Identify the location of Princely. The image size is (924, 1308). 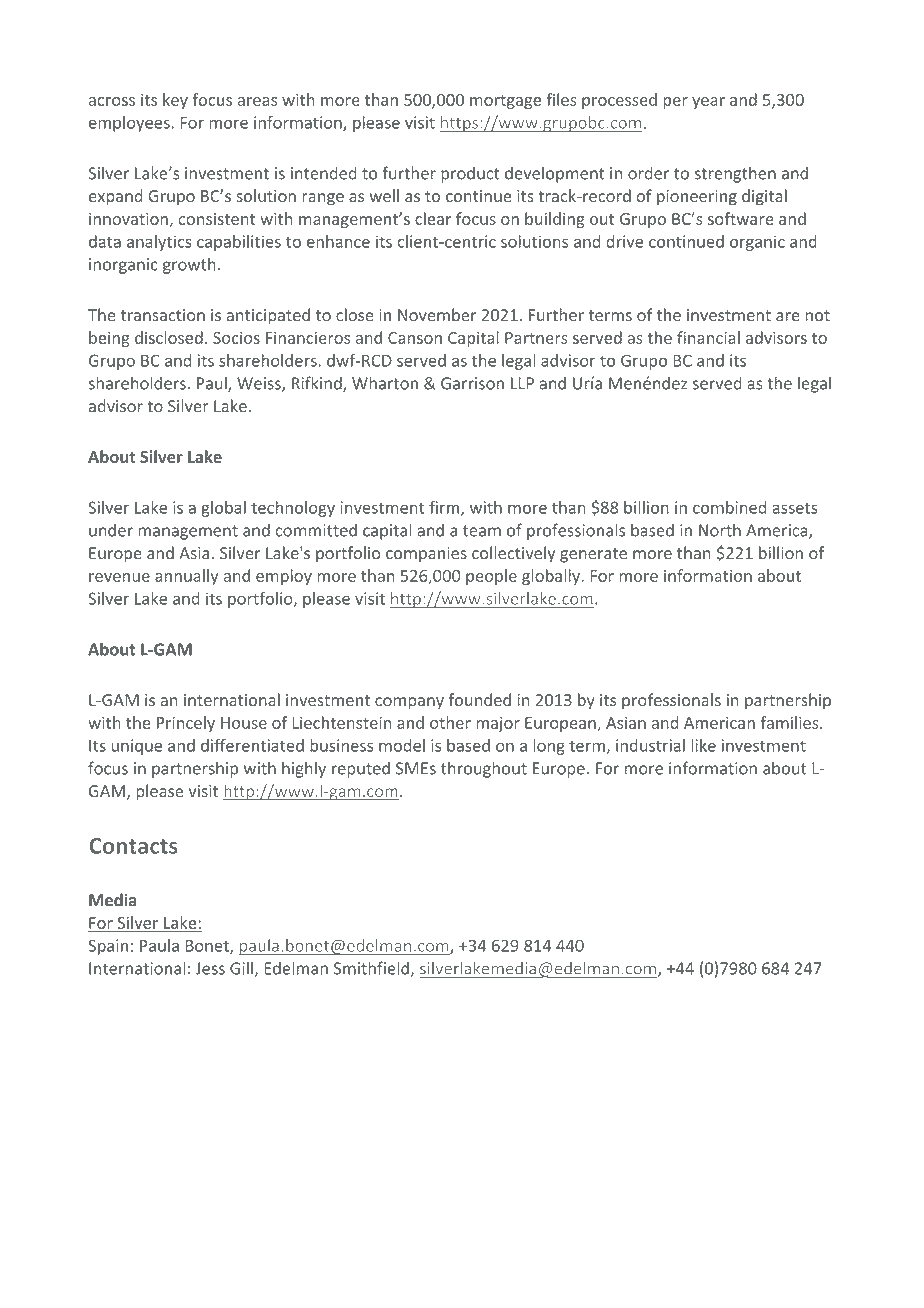
(186, 724).
